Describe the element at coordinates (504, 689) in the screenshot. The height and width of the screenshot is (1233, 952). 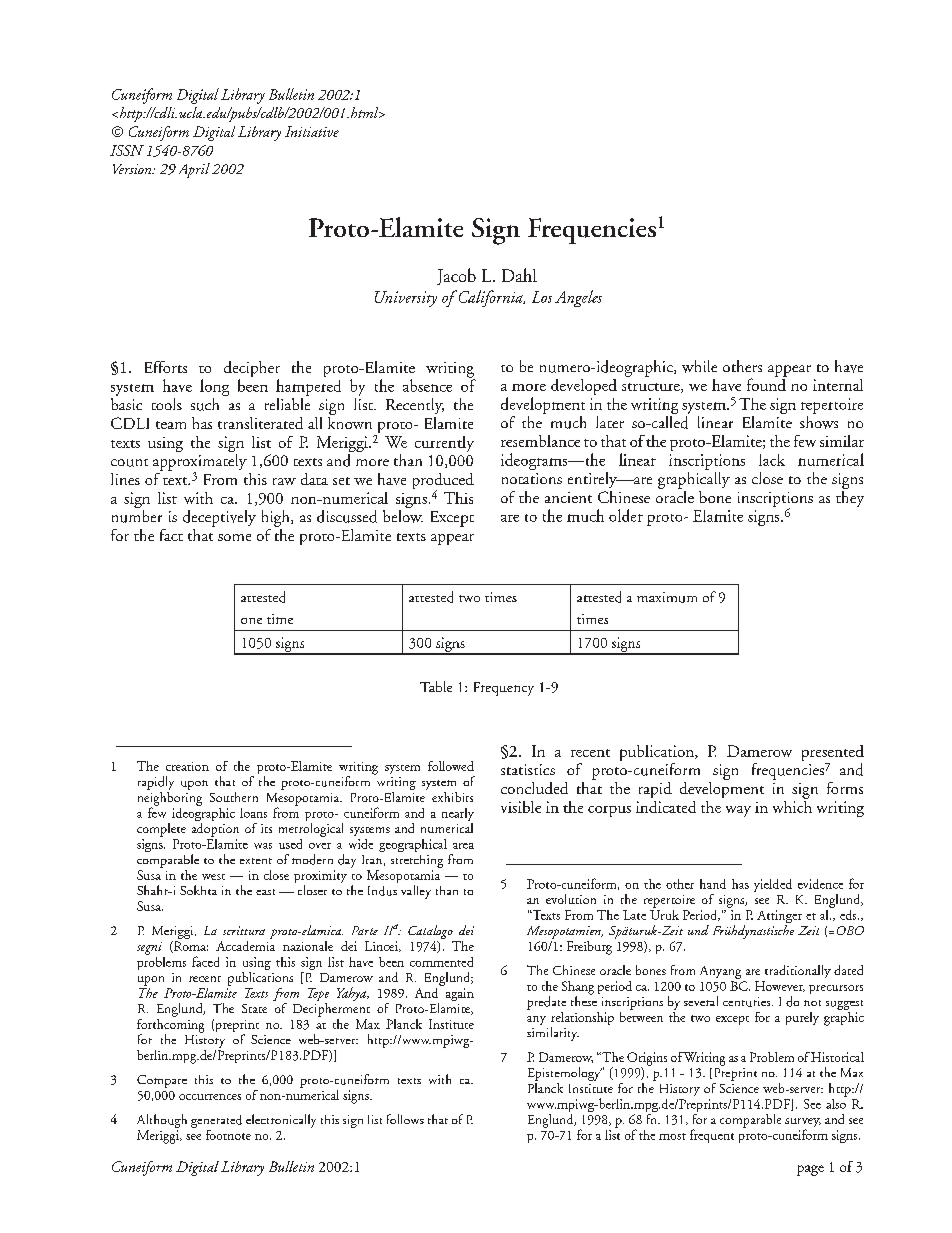
I see `Frequency` at that location.
